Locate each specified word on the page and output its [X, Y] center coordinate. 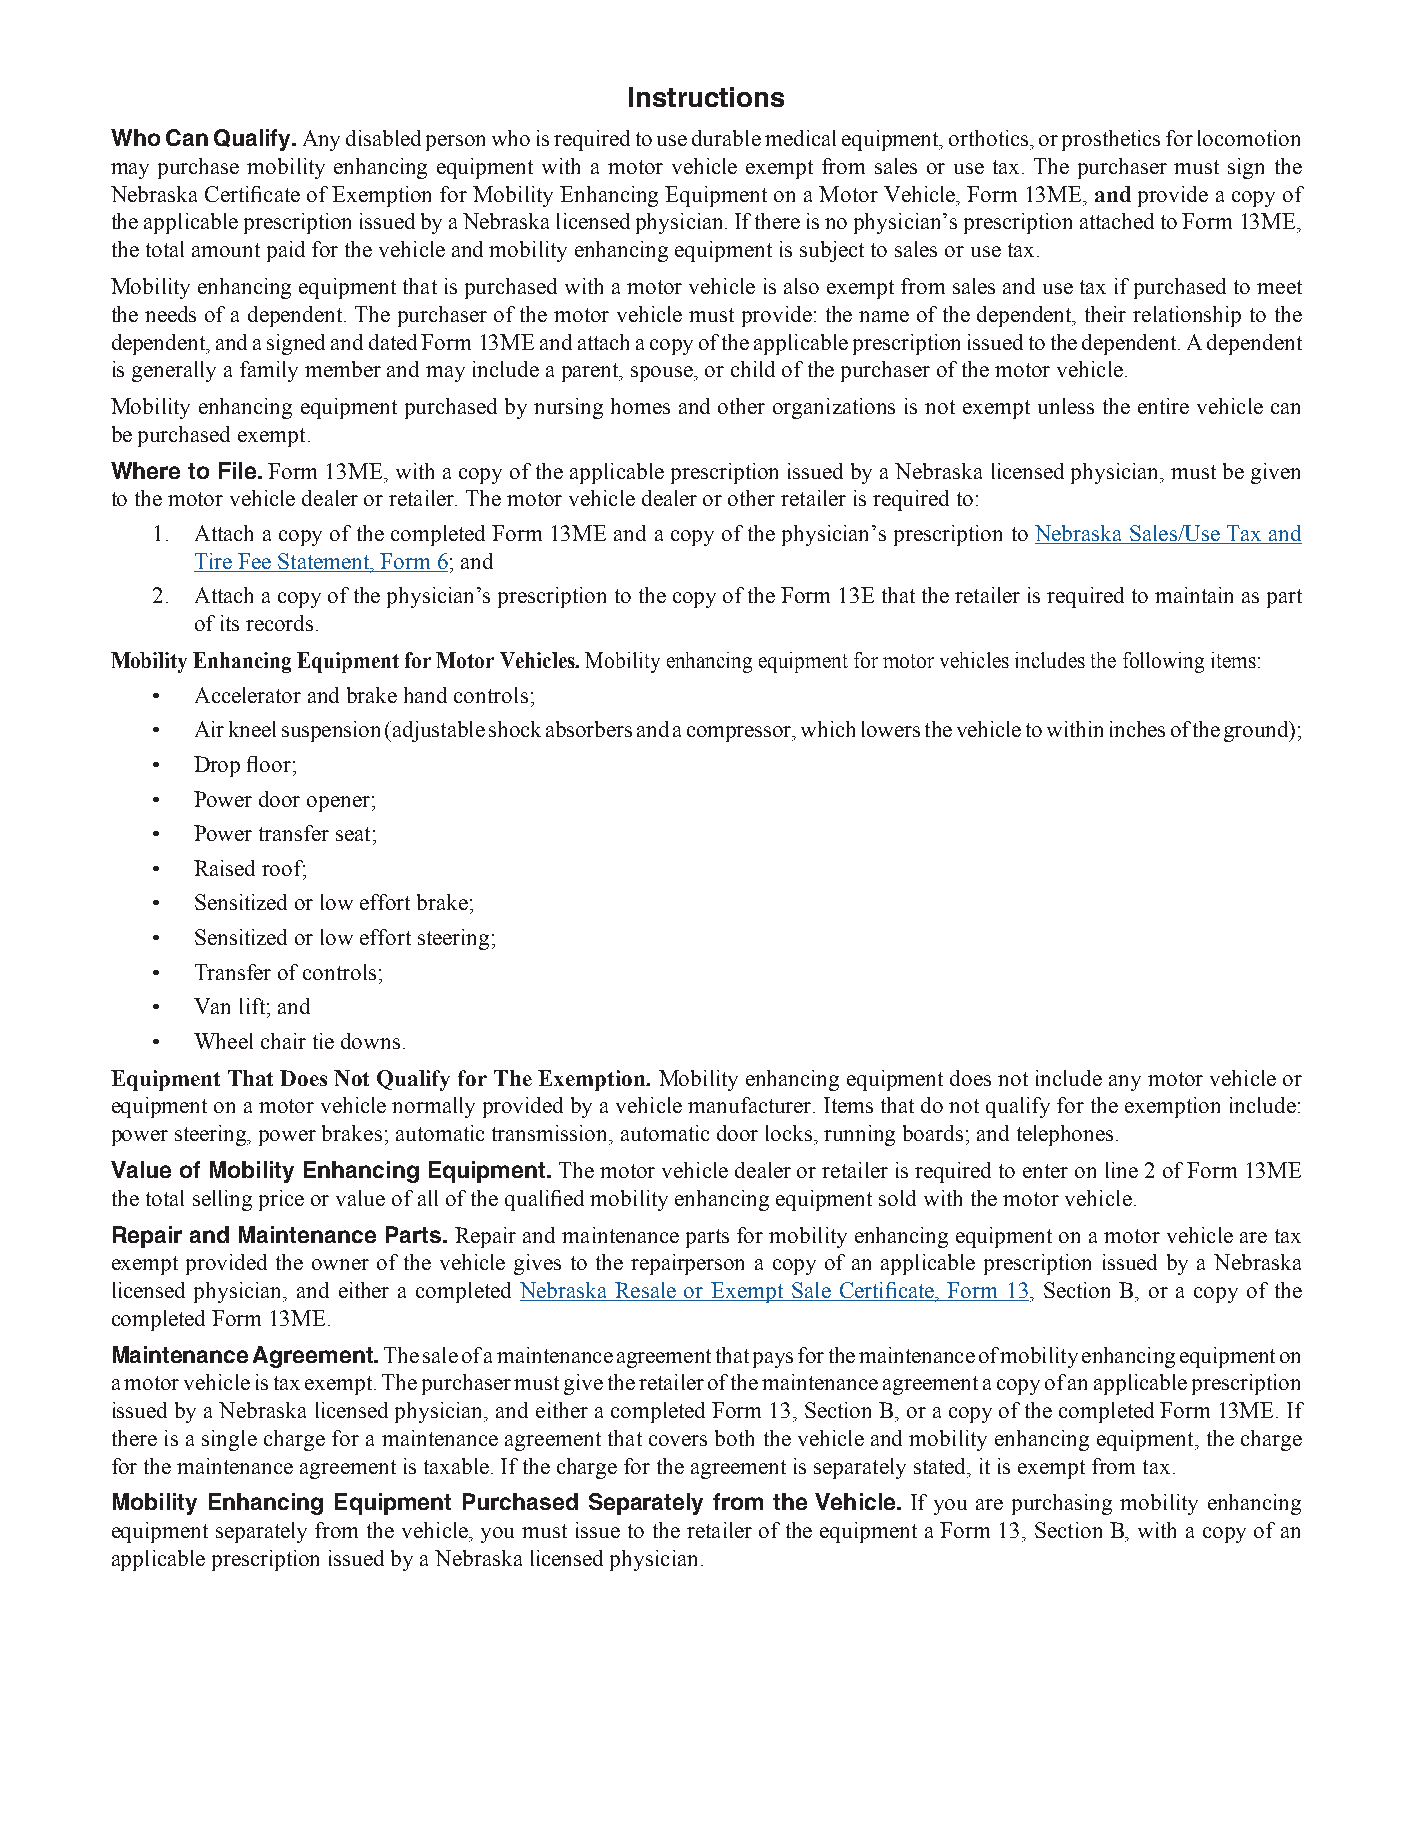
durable [726, 138]
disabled [383, 138]
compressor [740, 734]
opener [338, 804]
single [229, 1440]
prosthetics [1111, 140]
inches [1137, 729]
